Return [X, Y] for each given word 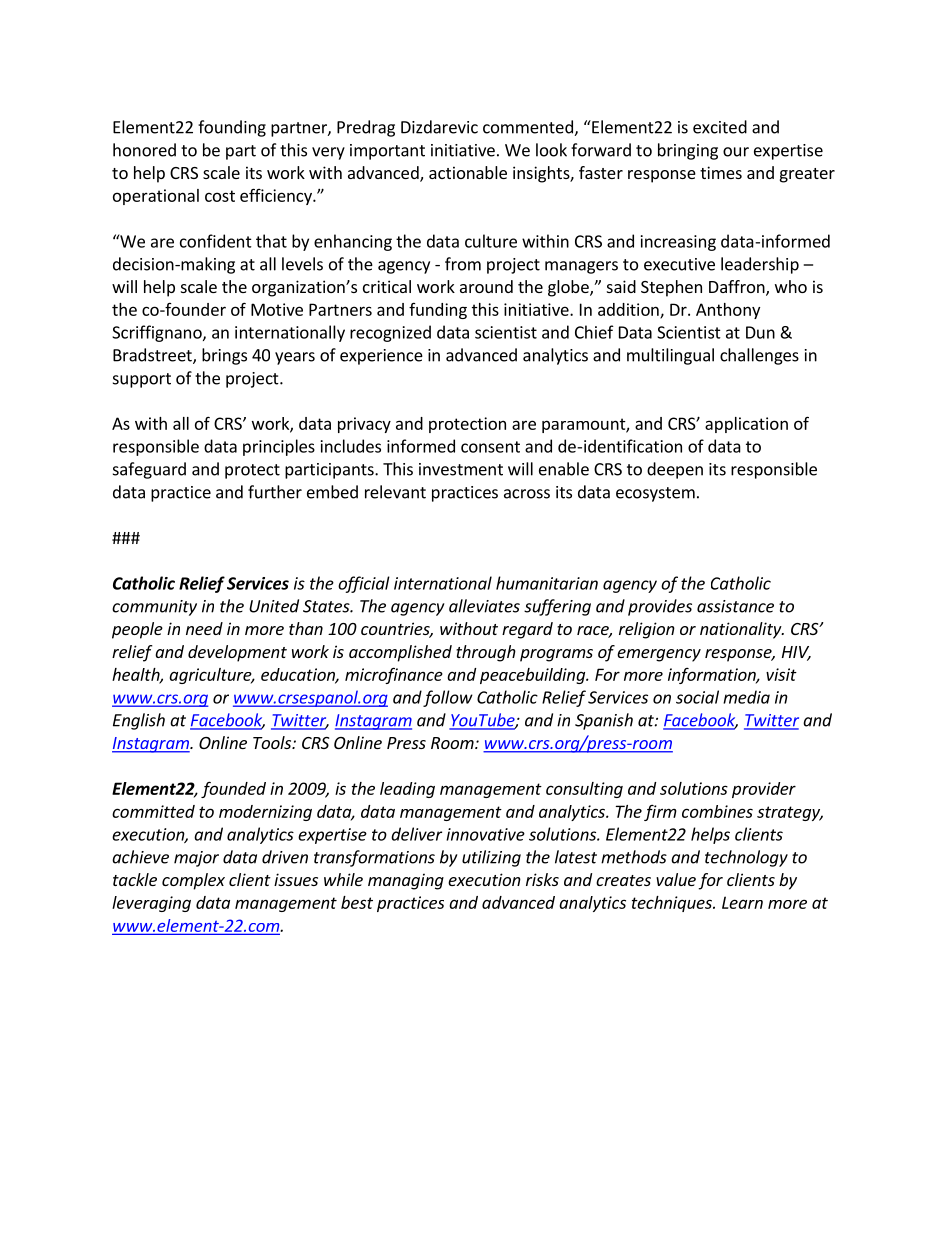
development [237, 653]
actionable [468, 172]
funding [438, 311]
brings [224, 356]
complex [193, 881]
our [736, 152]
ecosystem [655, 494]
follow [448, 698]
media [746, 697]
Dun [760, 332]
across [527, 494]
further [275, 492]
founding [232, 128]
